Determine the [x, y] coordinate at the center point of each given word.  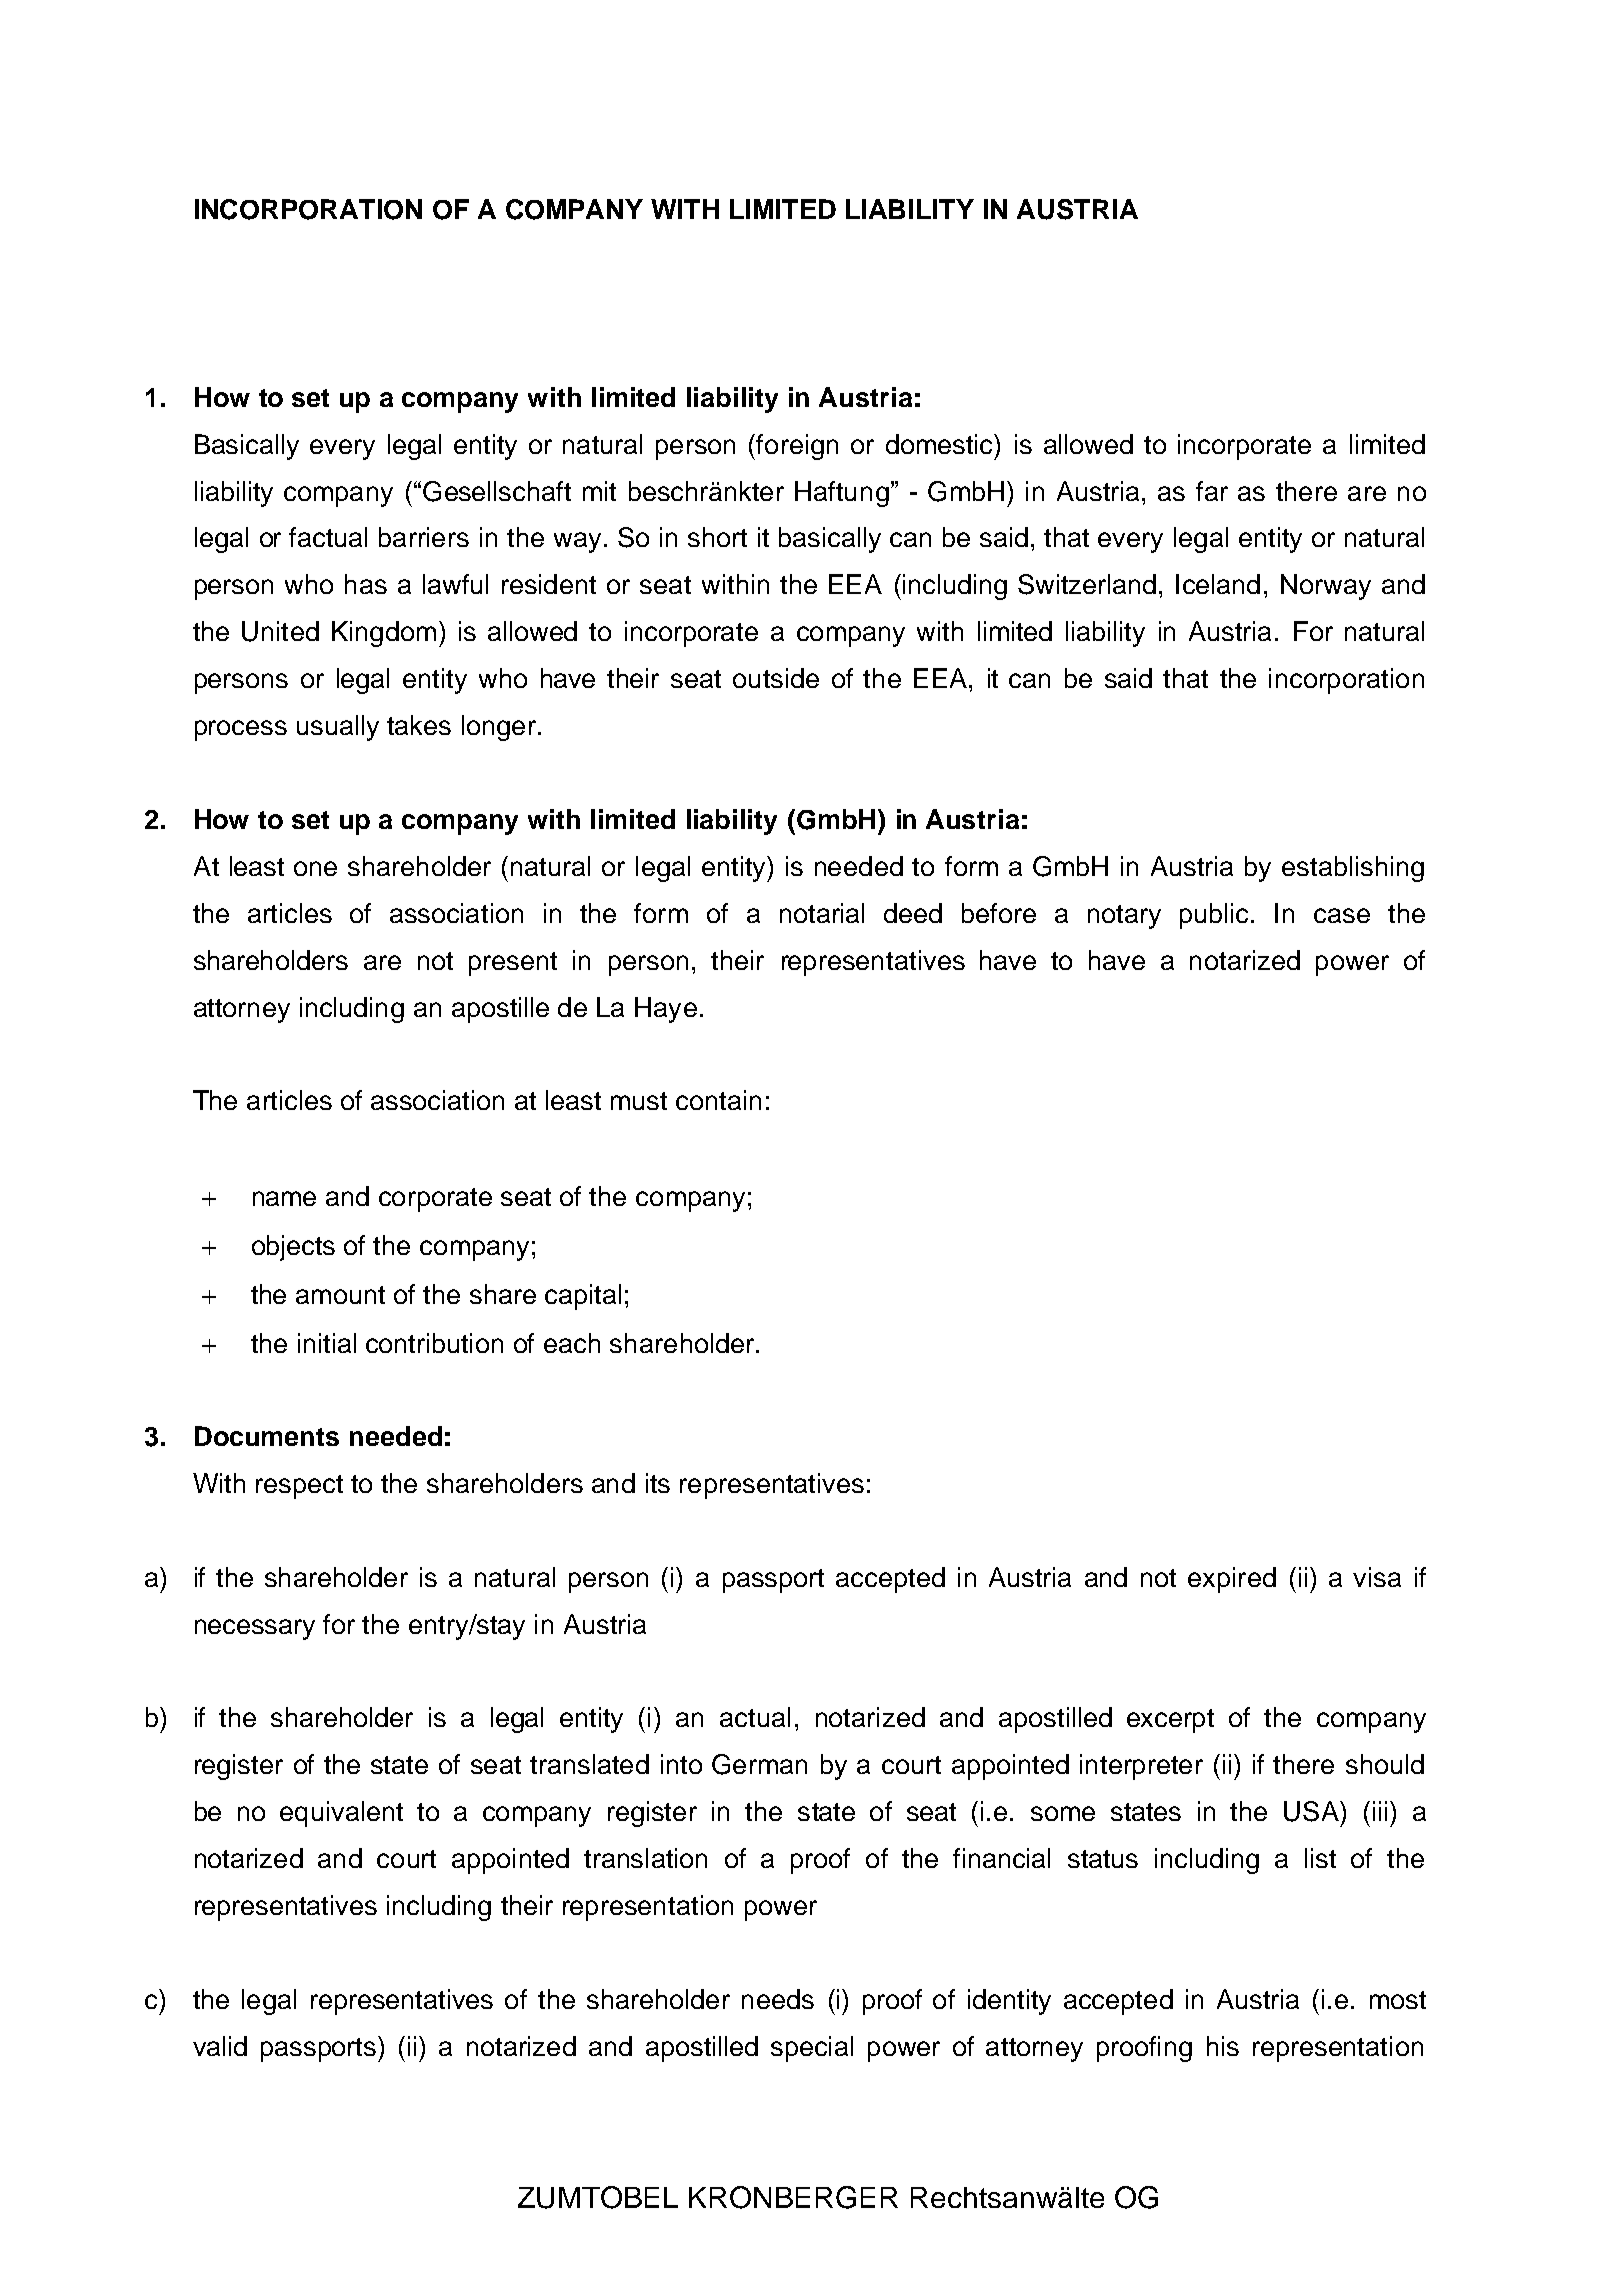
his [1223, 2046]
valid [220, 2046]
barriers [424, 537]
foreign [797, 447]
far [1212, 491]
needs [778, 1999]
